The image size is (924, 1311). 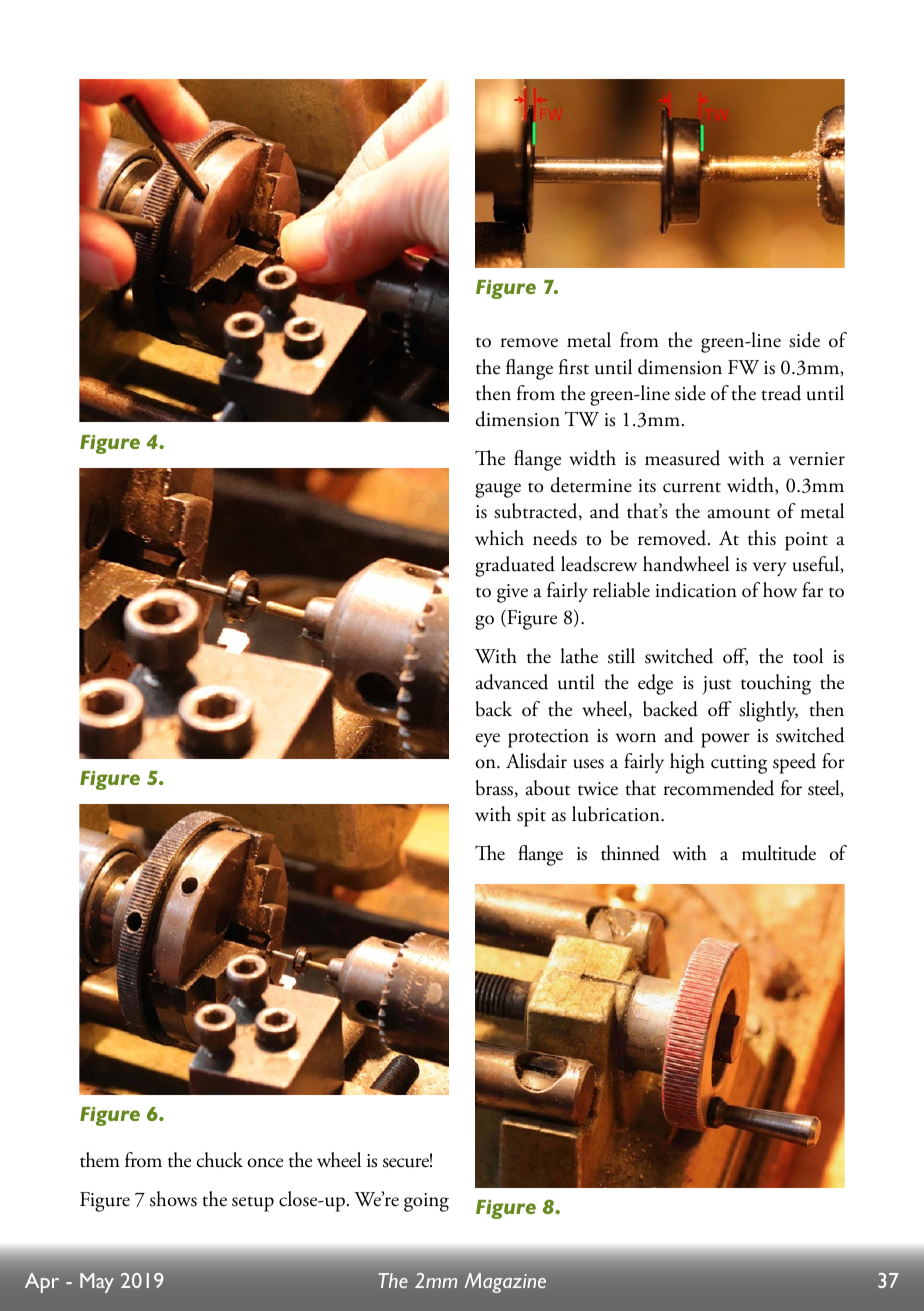 I want to click on going, so click(x=426, y=1202).
